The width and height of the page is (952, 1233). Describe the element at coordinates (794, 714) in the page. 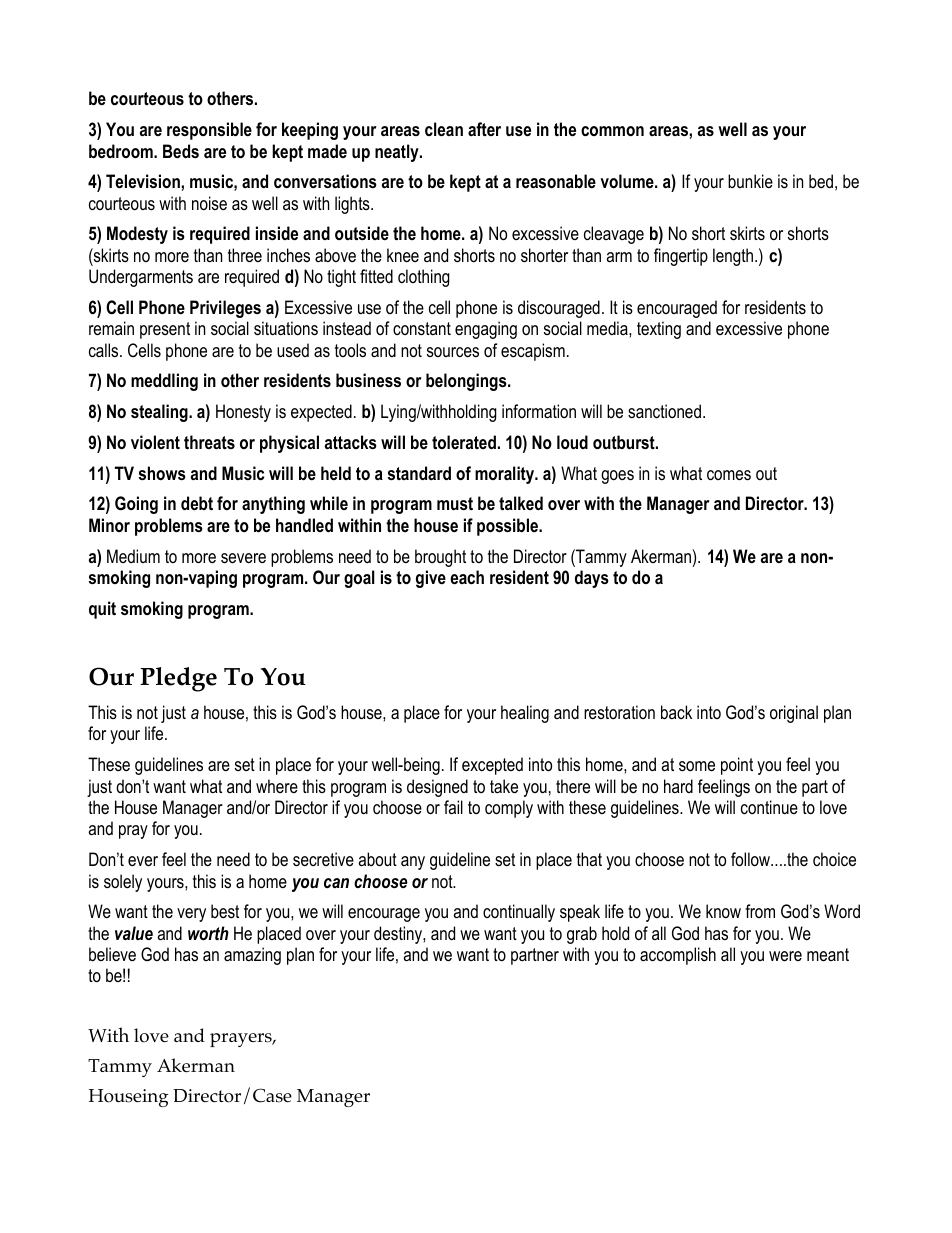

I see `original` at that location.
